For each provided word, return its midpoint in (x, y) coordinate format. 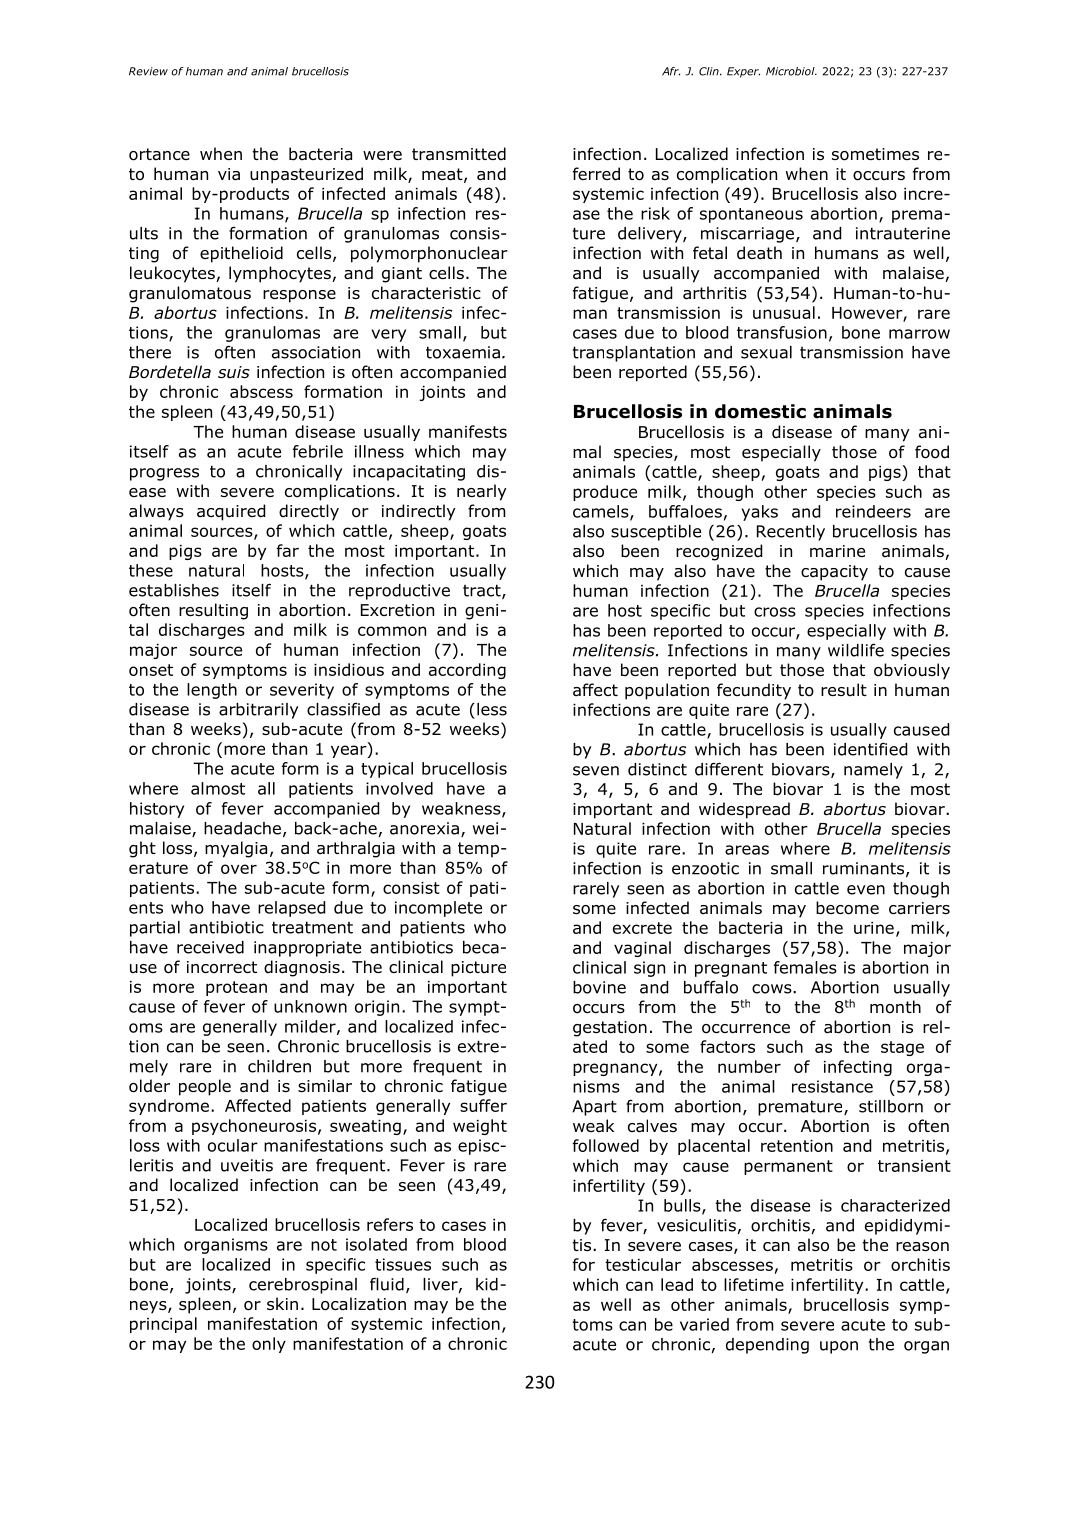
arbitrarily (258, 711)
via (229, 174)
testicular (643, 1264)
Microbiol (791, 71)
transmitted (459, 154)
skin (282, 1303)
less (492, 709)
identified (870, 749)
